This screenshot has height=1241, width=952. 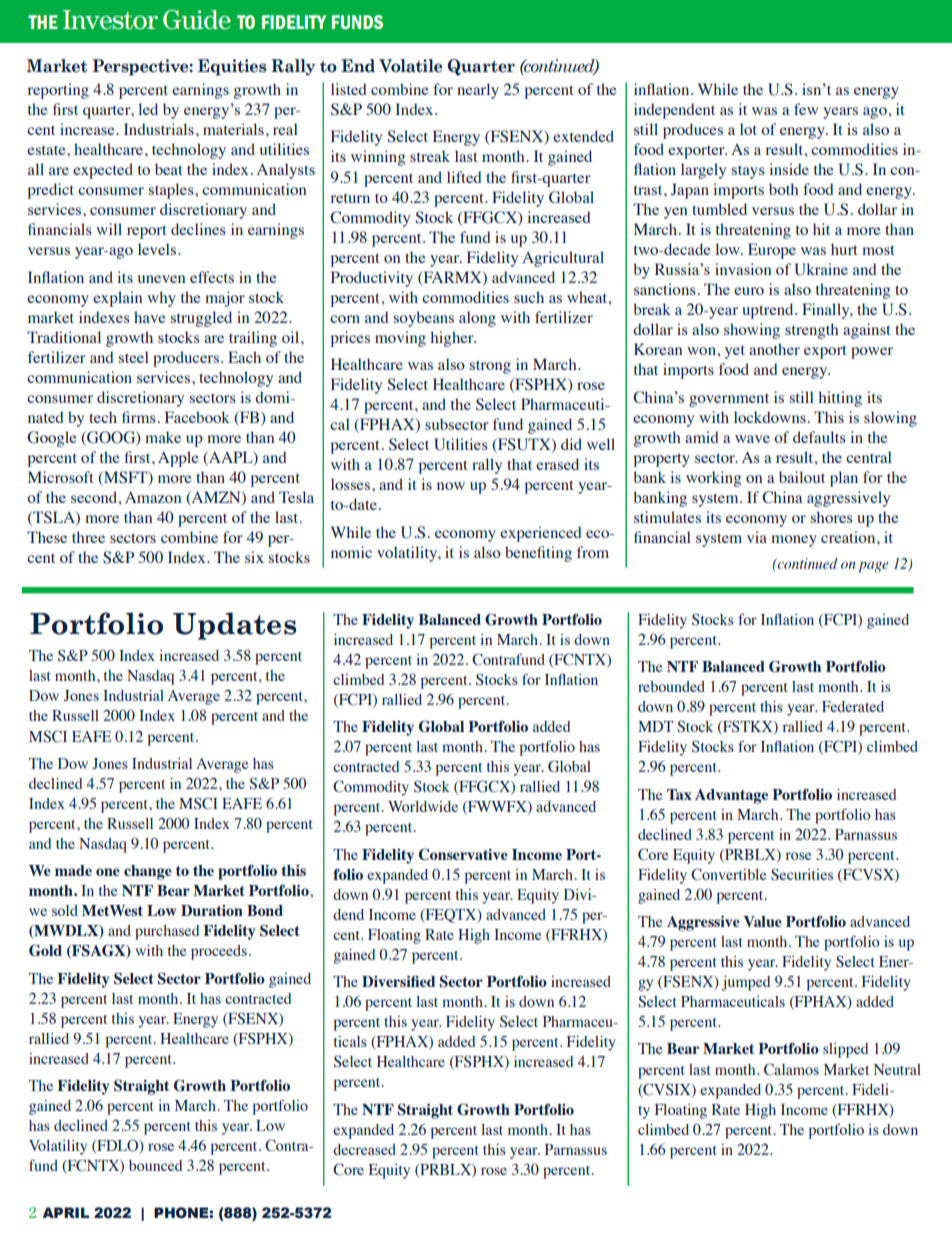 I want to click on purchased, so click(x=167, y=932).
